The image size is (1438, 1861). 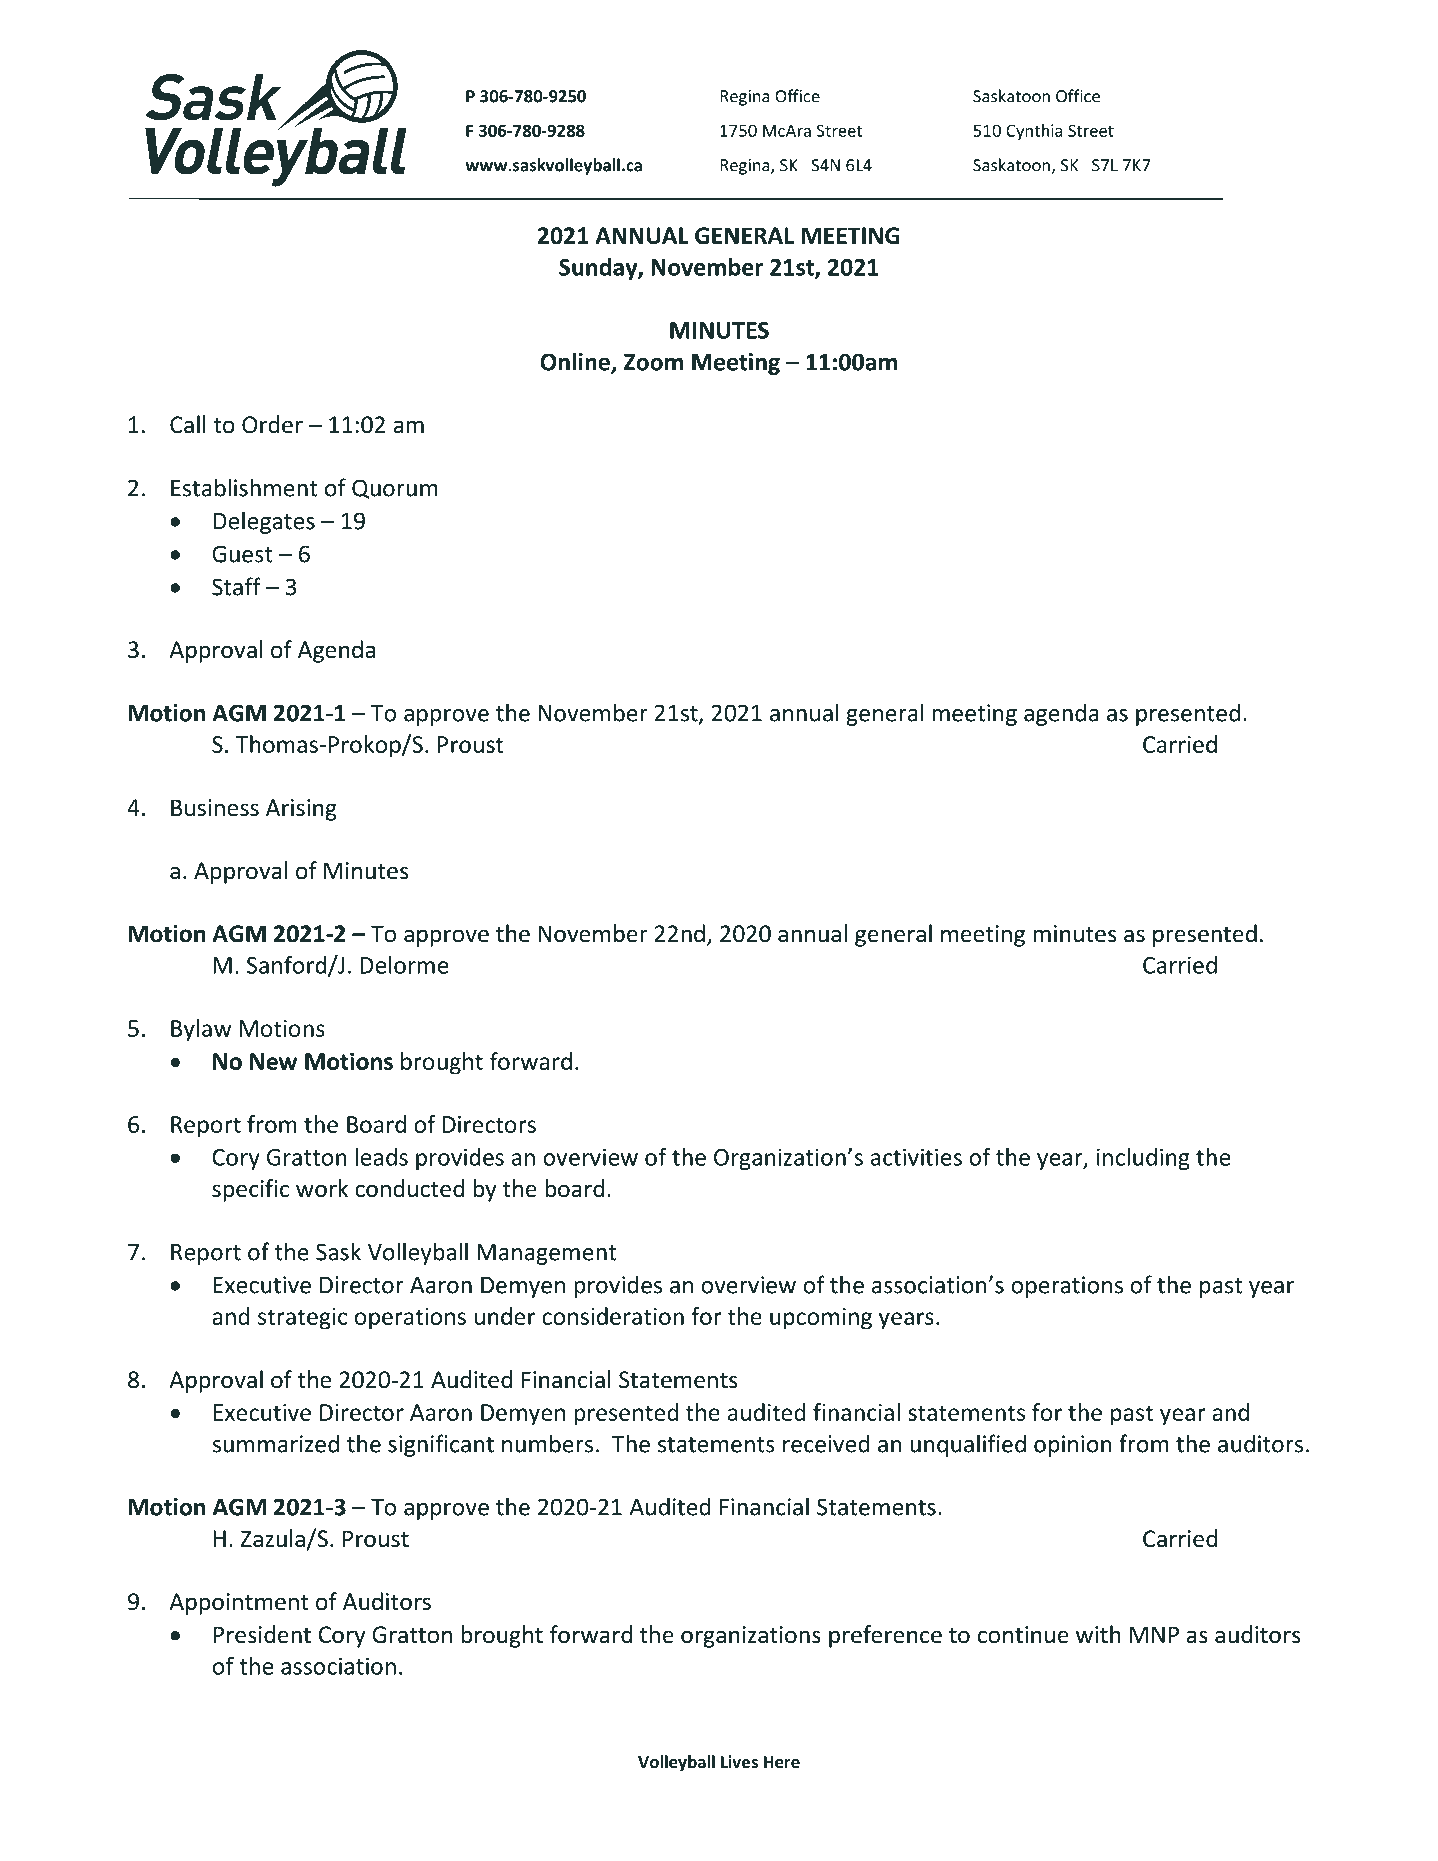 What do you see at coordinates (1073, 1446) in the screenshot?
I see `opinion` at bounding box center [1073, 1446].
